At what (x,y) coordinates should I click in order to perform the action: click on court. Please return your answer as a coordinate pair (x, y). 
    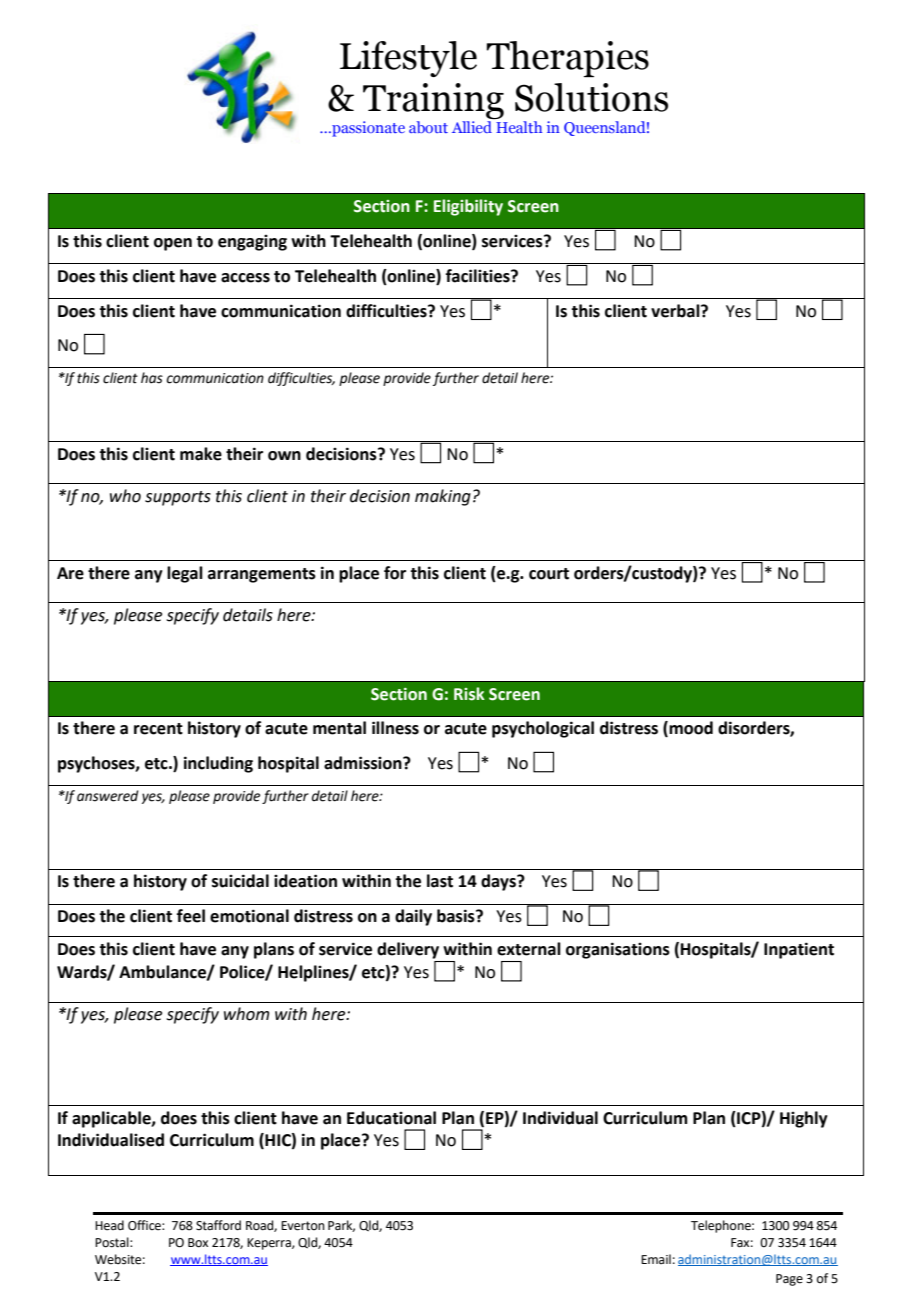
    Looking at the image, I should click on (549, 574).
